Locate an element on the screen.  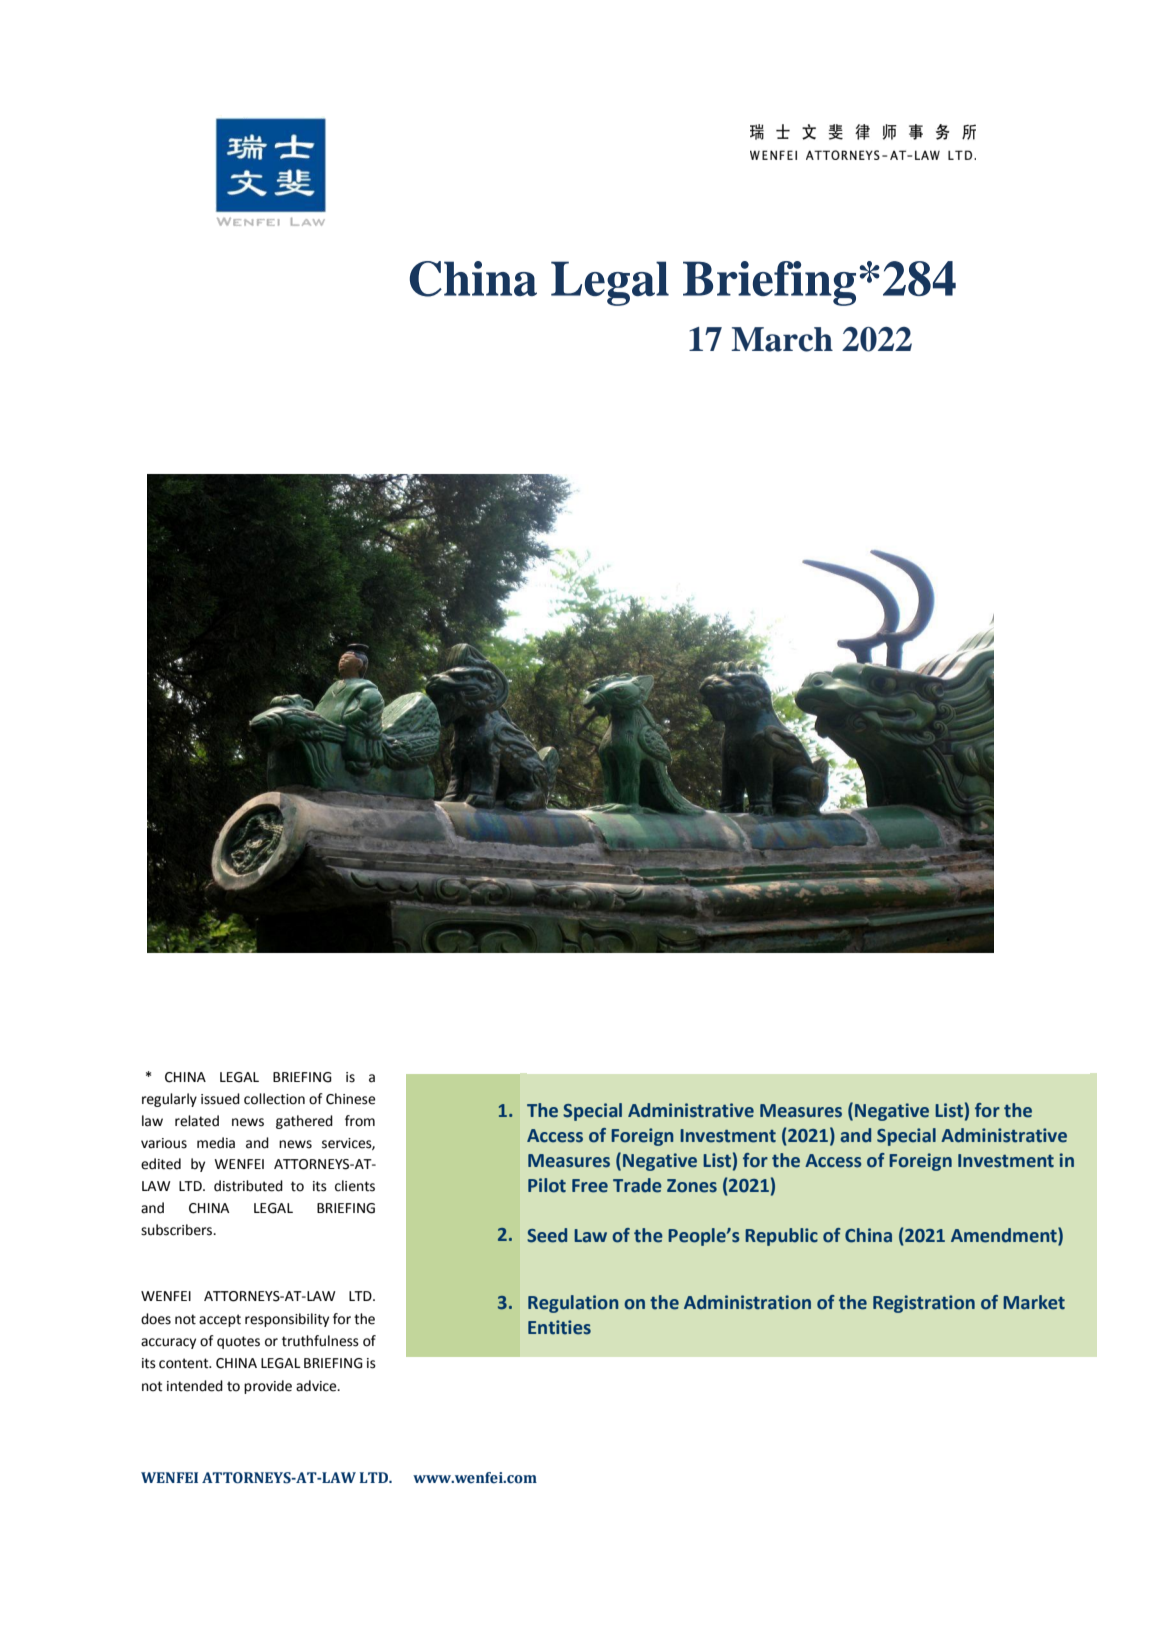
collection is located at coordinates (274, 1099).
